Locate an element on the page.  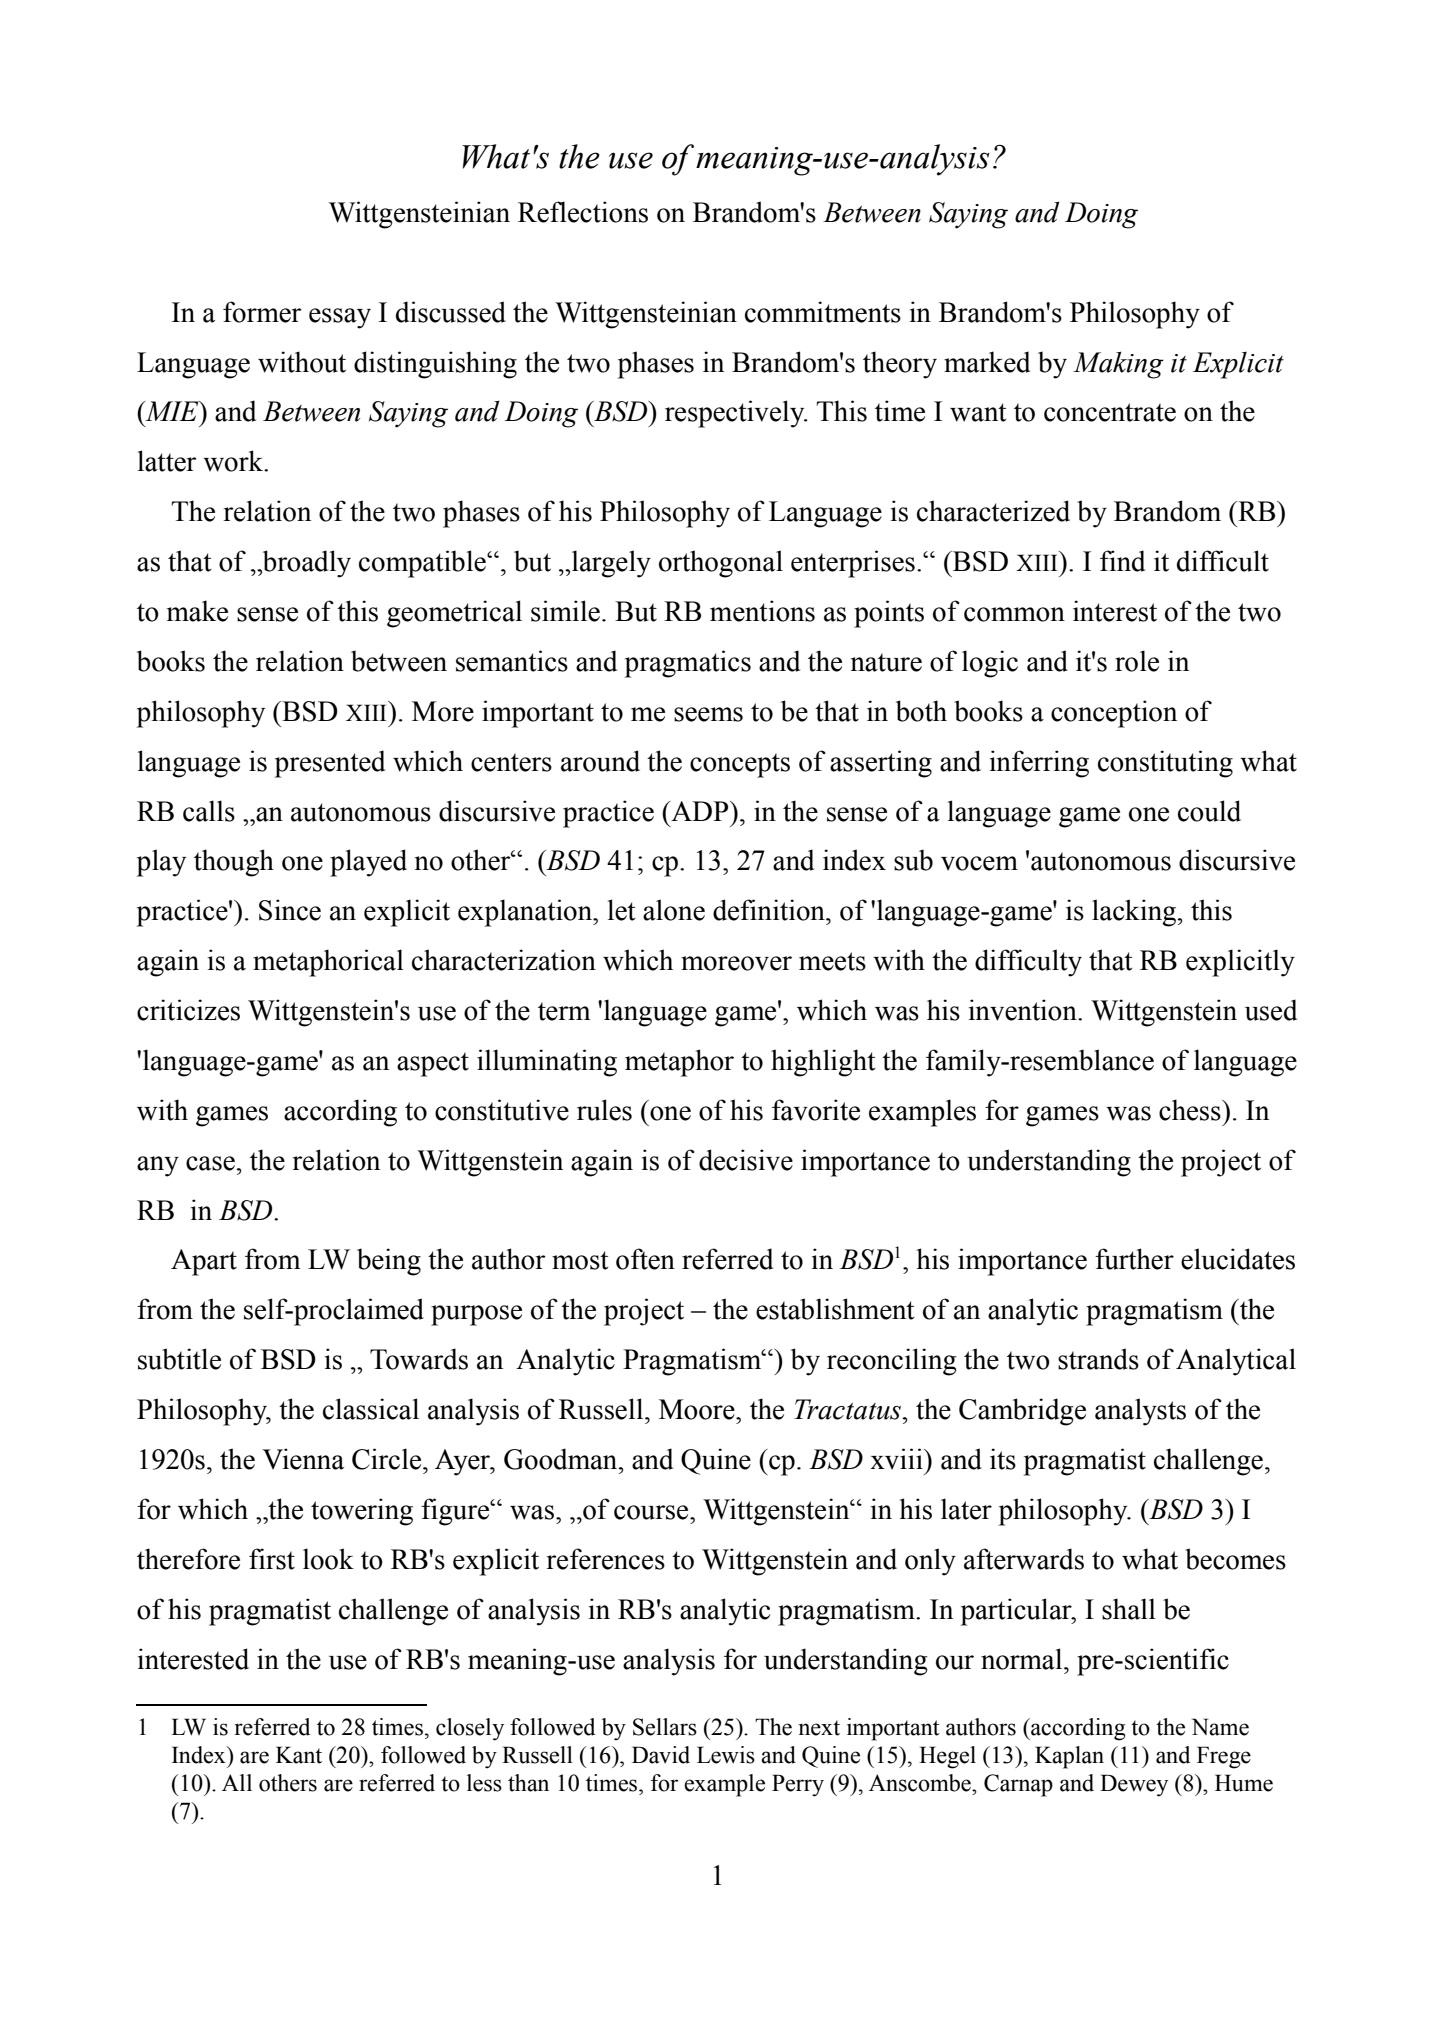
Kant is located at coordinates (299, 1755).
